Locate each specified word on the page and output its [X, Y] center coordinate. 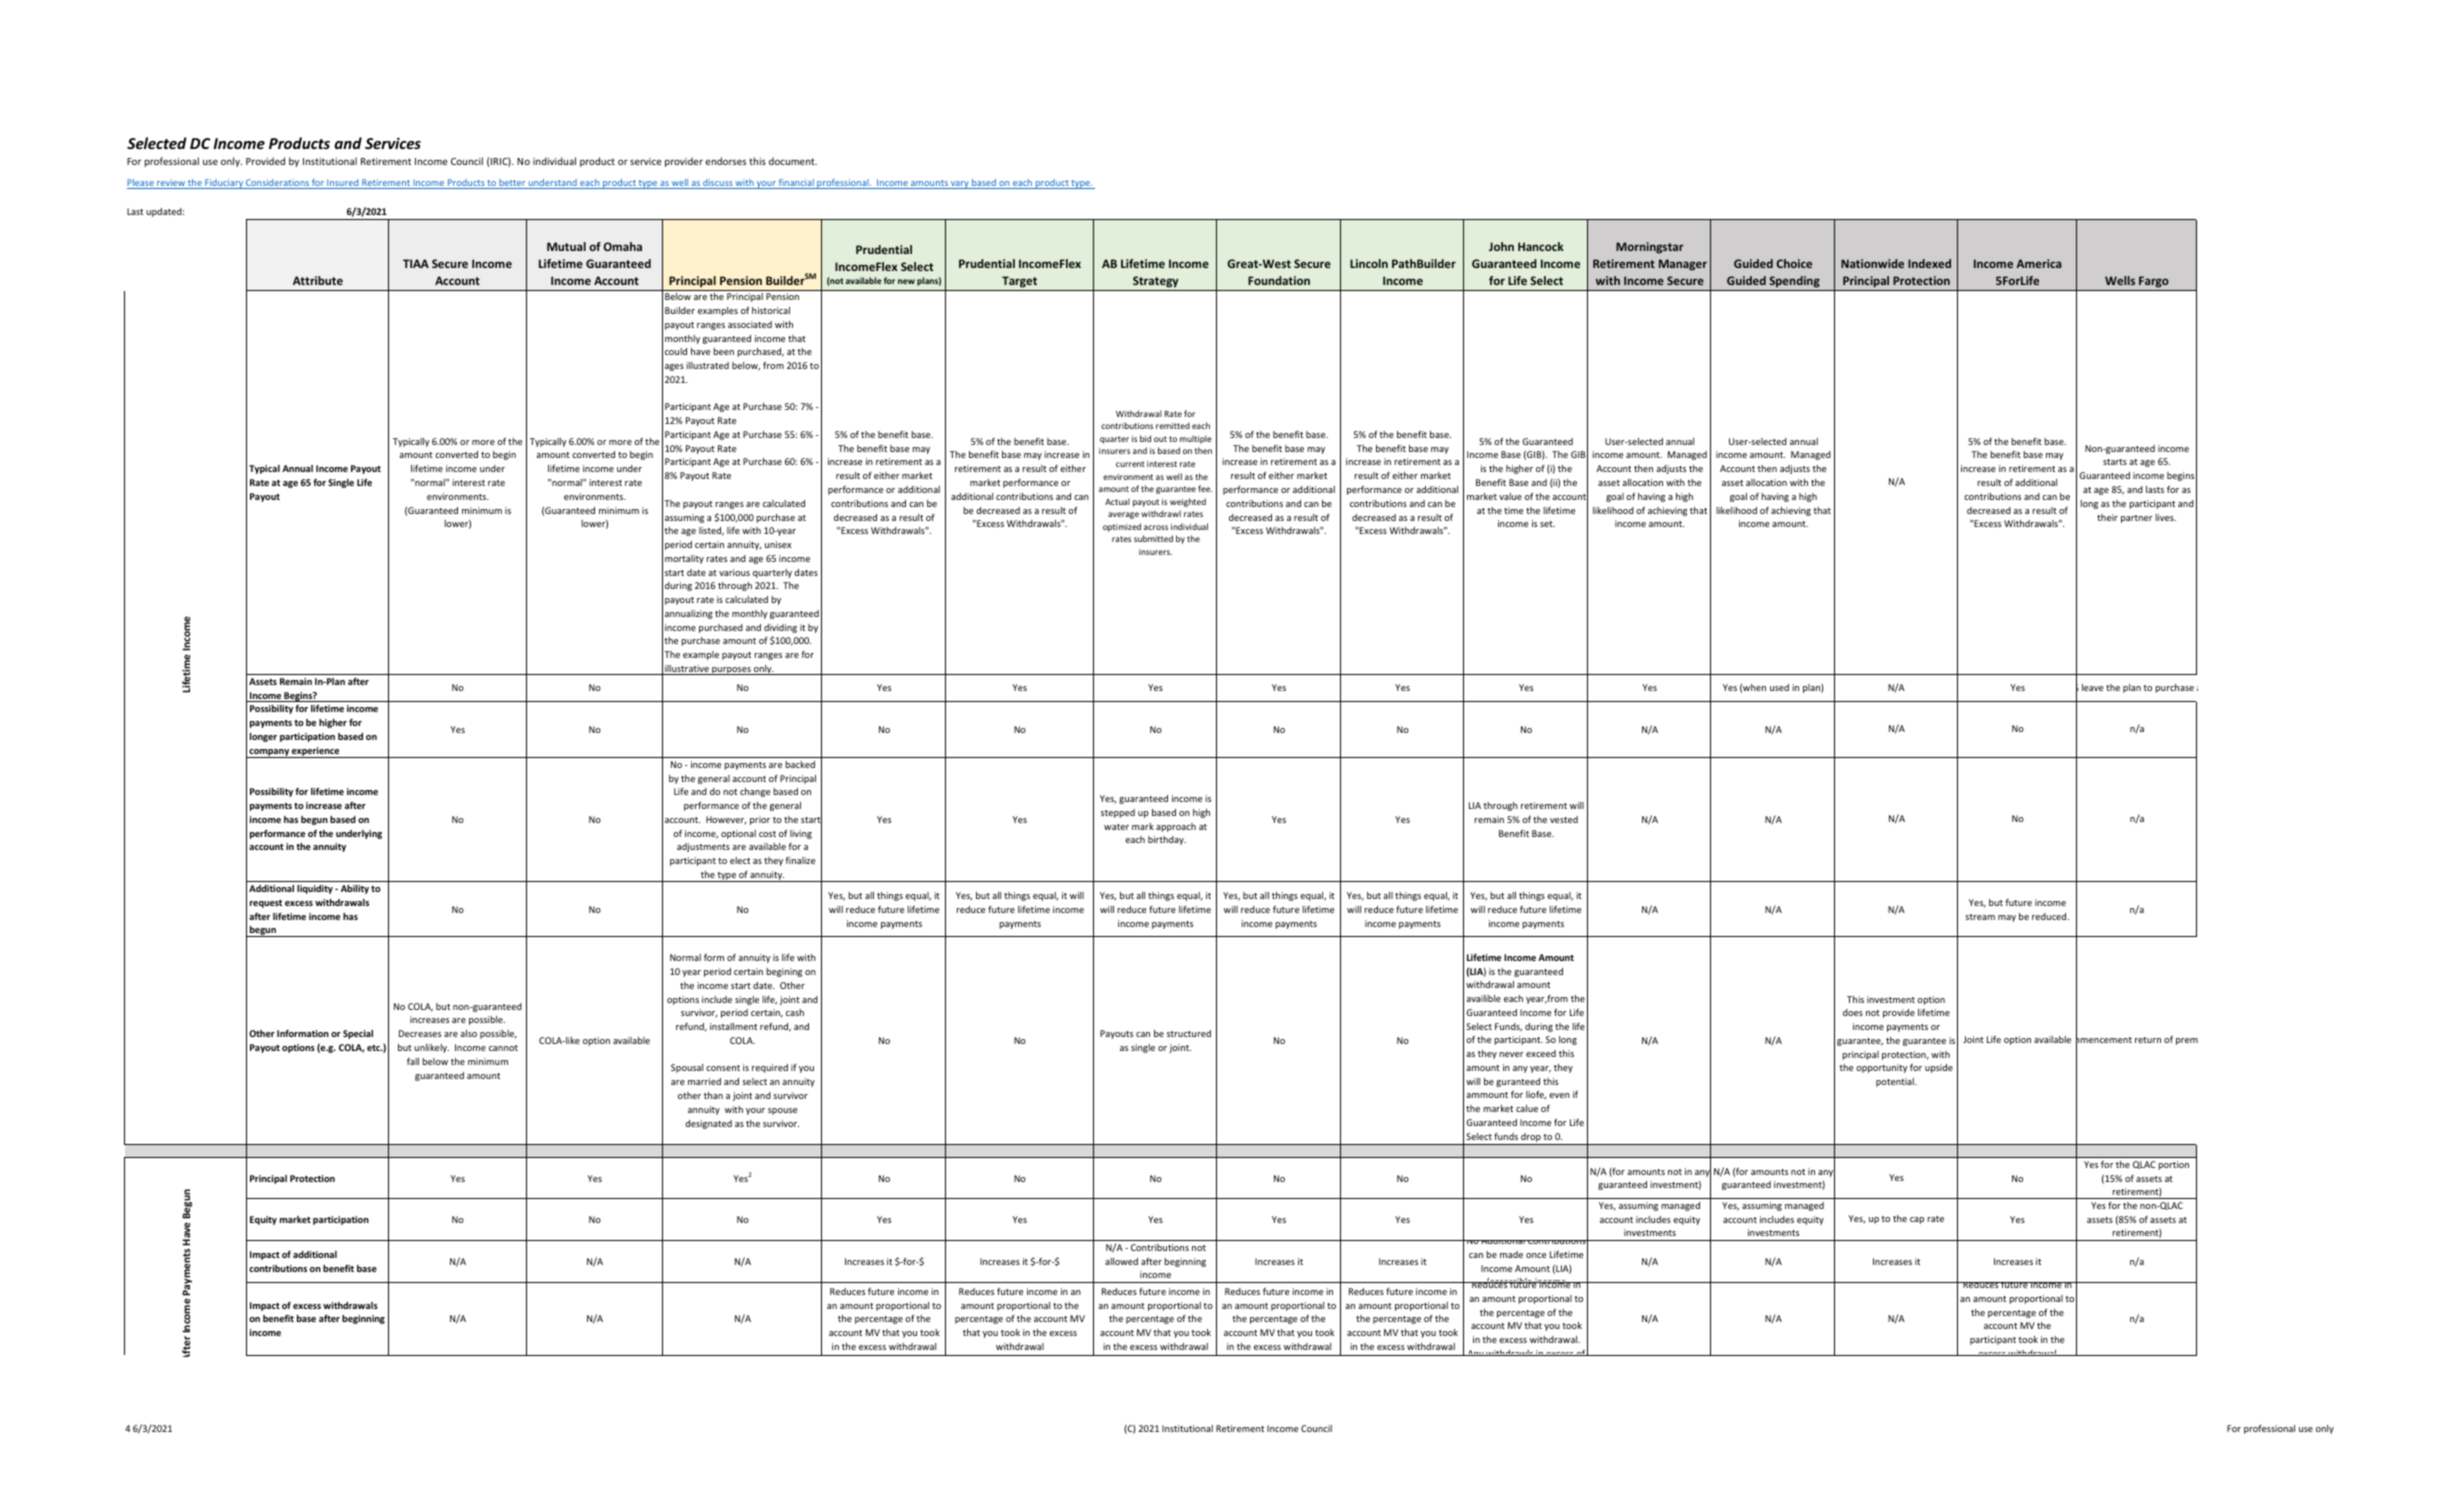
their [2107, 517]
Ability [355, 889]
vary [960, 185]
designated [708, 1124]
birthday [1167, 840]
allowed [1121, 1261]
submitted [1153, 538]
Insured [343, 184]
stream [1980, 917]
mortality [684, 559]
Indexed [1929, 263]
